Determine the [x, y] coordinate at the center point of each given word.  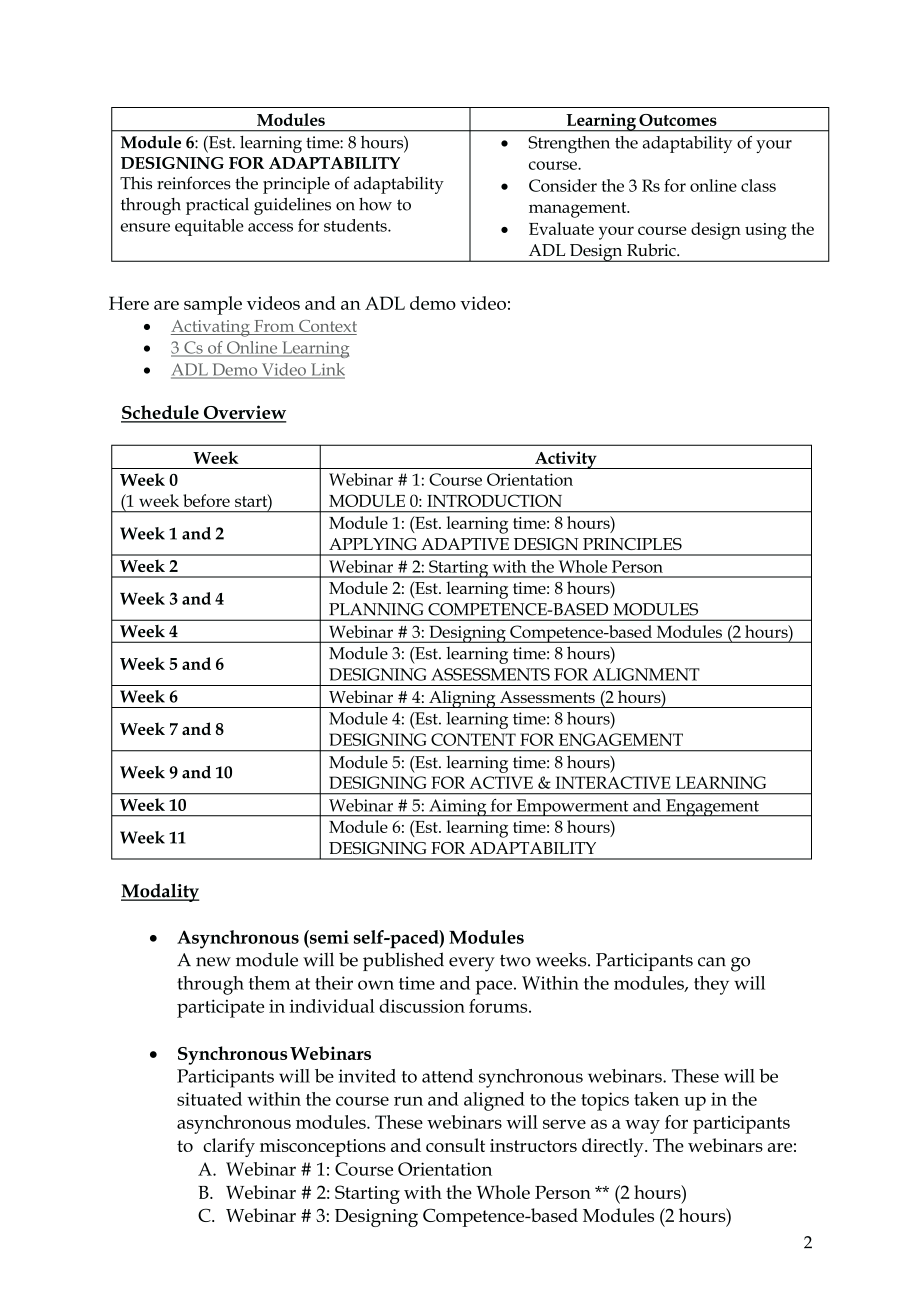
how [375, 204]
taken [656, 1099]
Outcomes [678, 120]
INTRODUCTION [494, 500]
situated [209, 1099]
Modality [160, 892]
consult [455, 1145]
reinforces [194, 183]
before [206, 500]
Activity [566, 460]
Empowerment [572, 808]
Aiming [458, 808]
